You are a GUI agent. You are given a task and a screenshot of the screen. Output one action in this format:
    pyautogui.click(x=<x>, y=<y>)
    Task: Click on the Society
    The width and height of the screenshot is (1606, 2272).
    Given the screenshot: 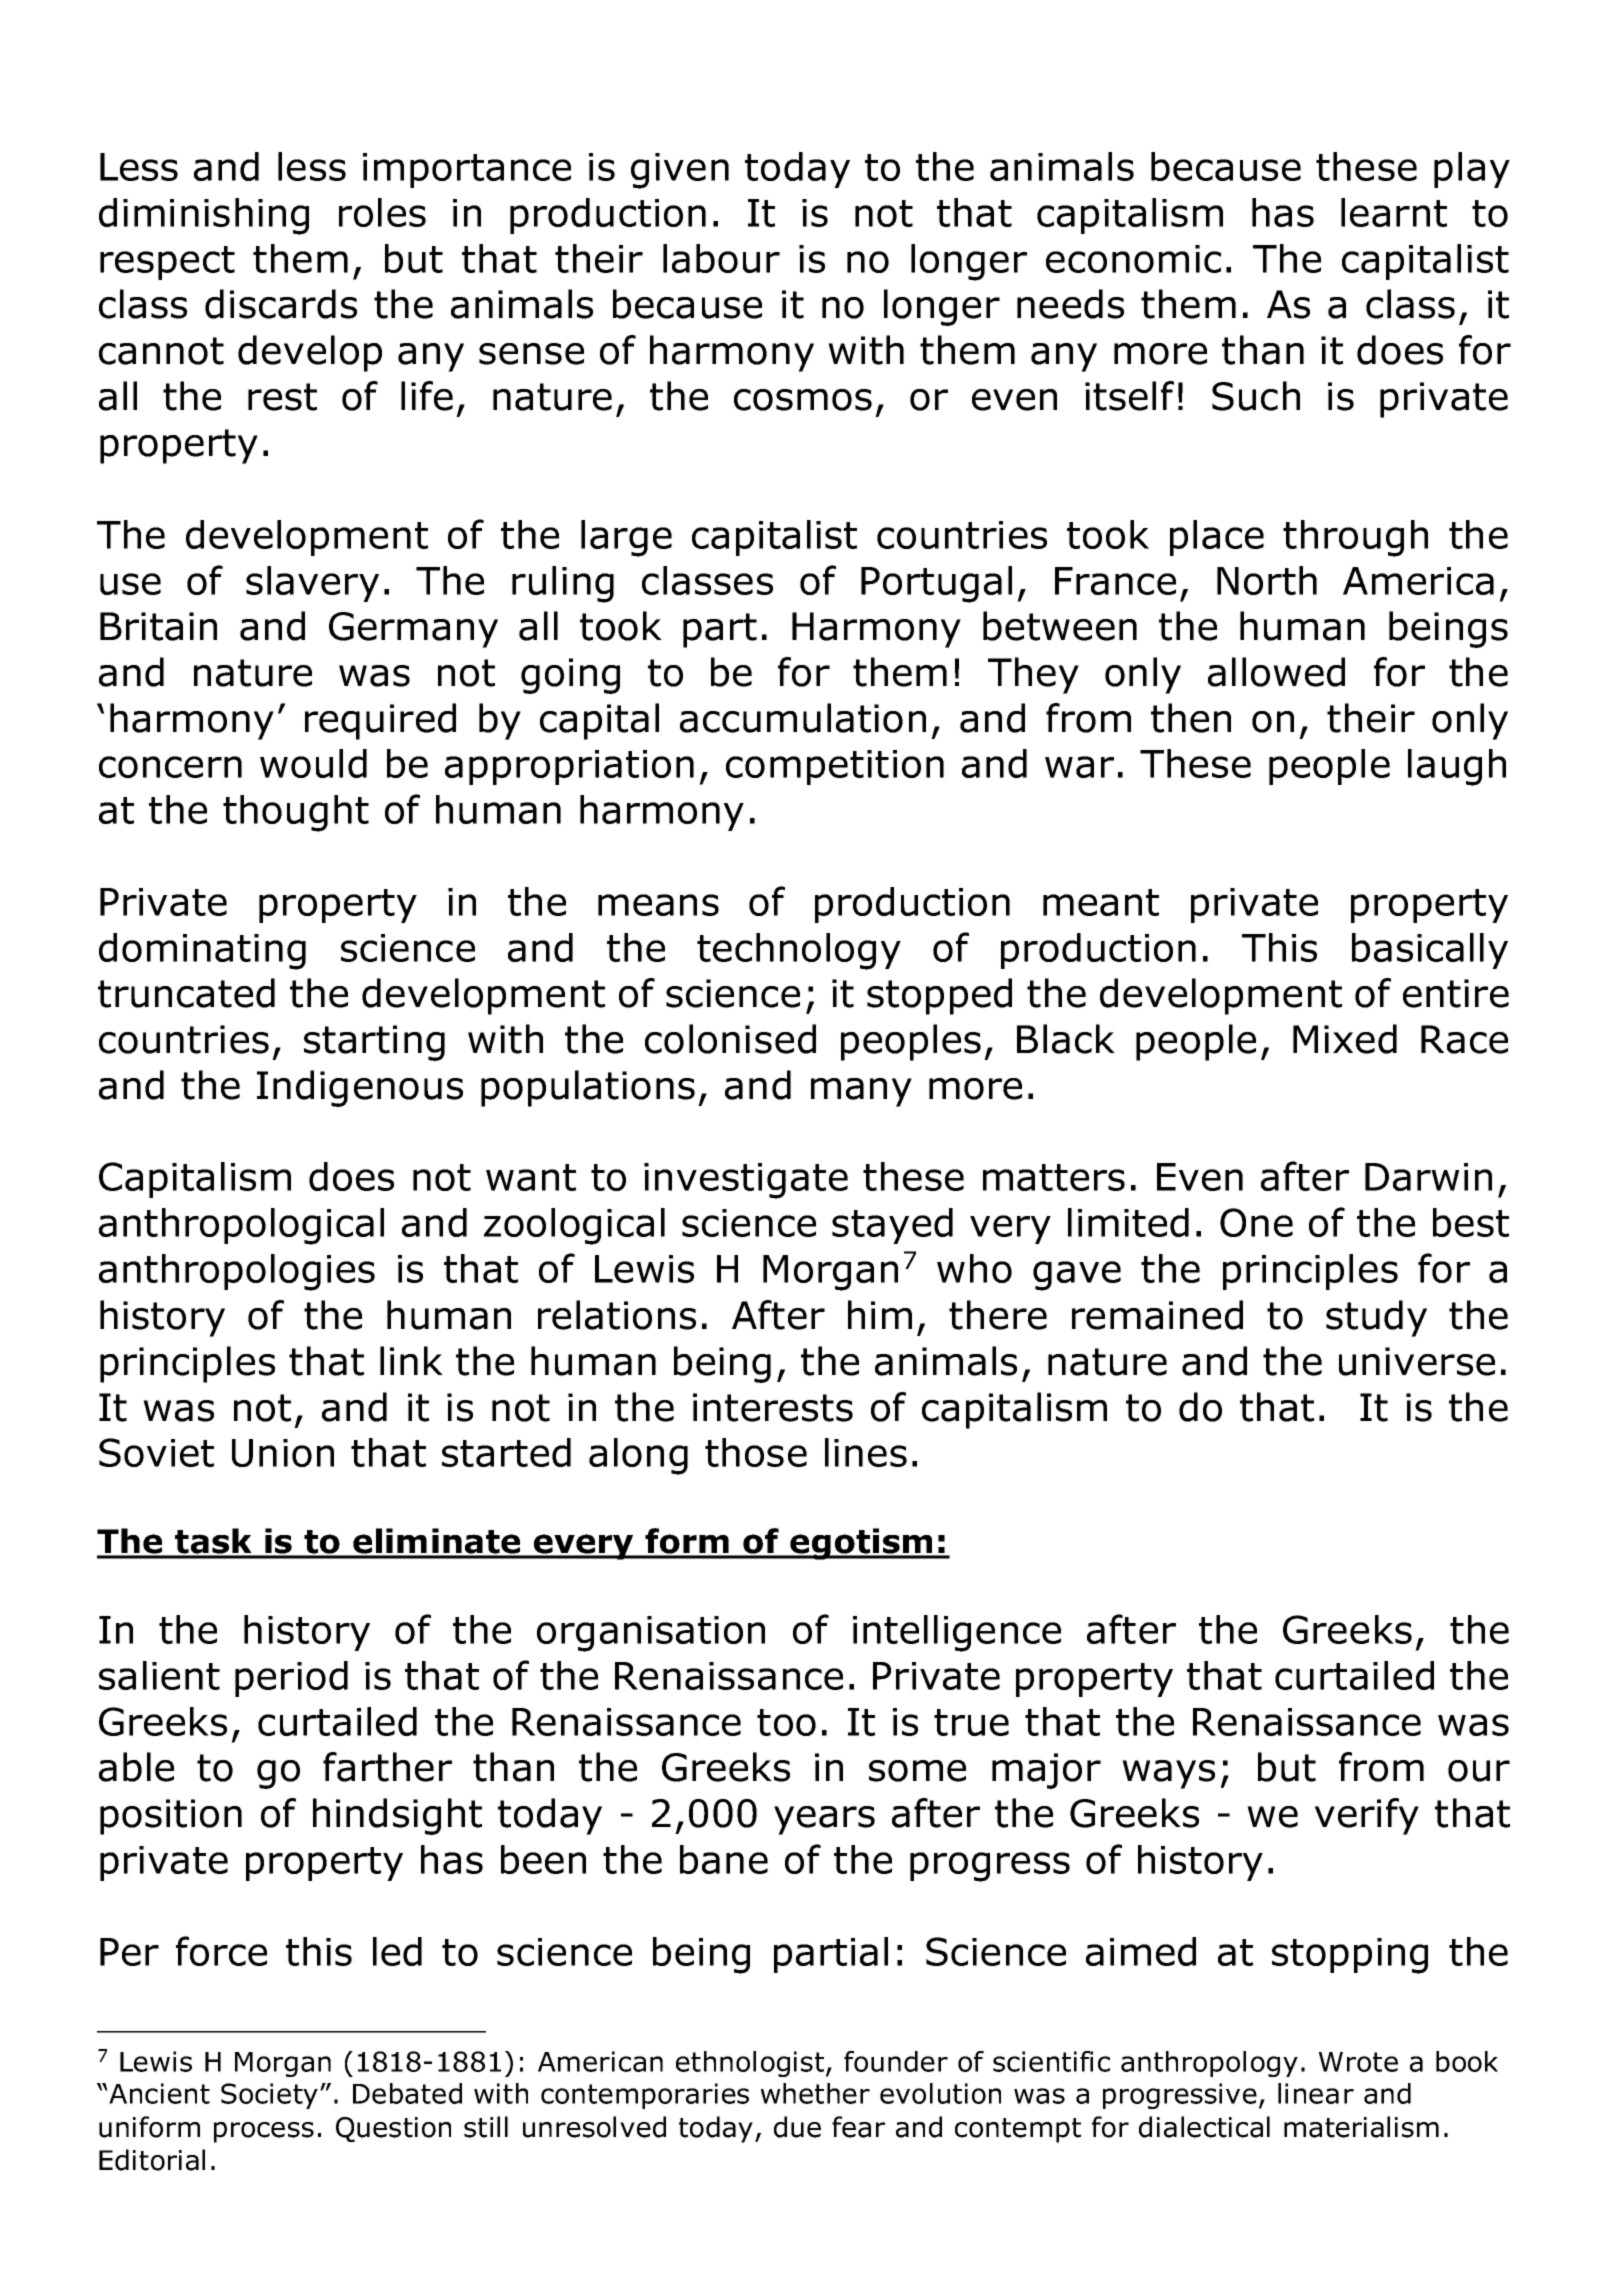 What is the action you would take?
    pyautogui.click(x=269, y=2096)
